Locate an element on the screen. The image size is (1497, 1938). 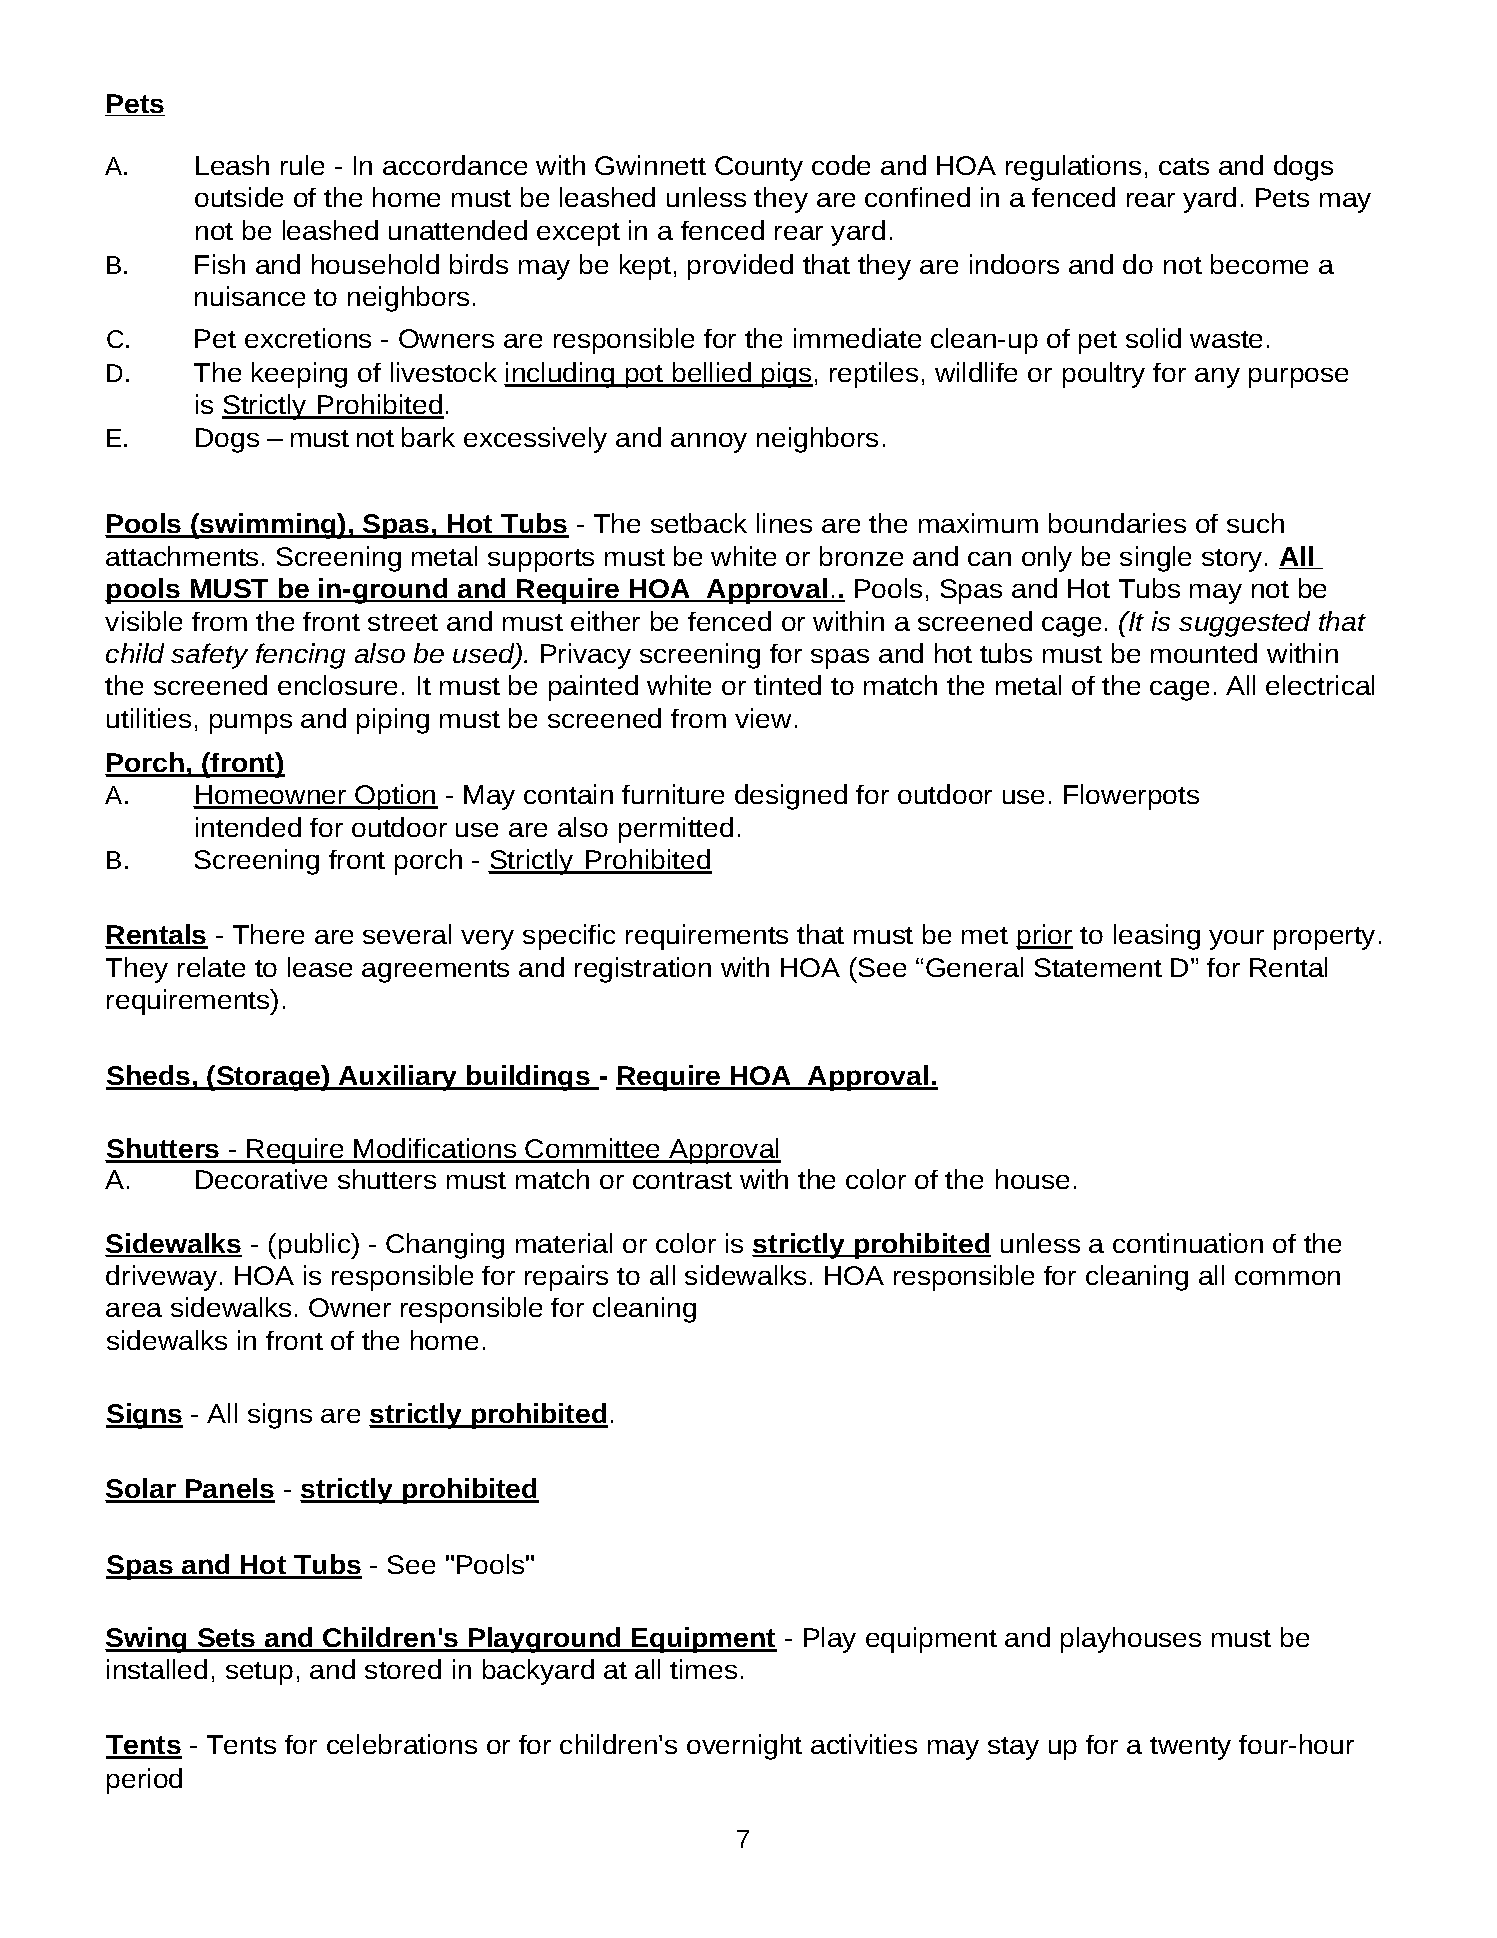
outside is located at coordinates (239, 197).
